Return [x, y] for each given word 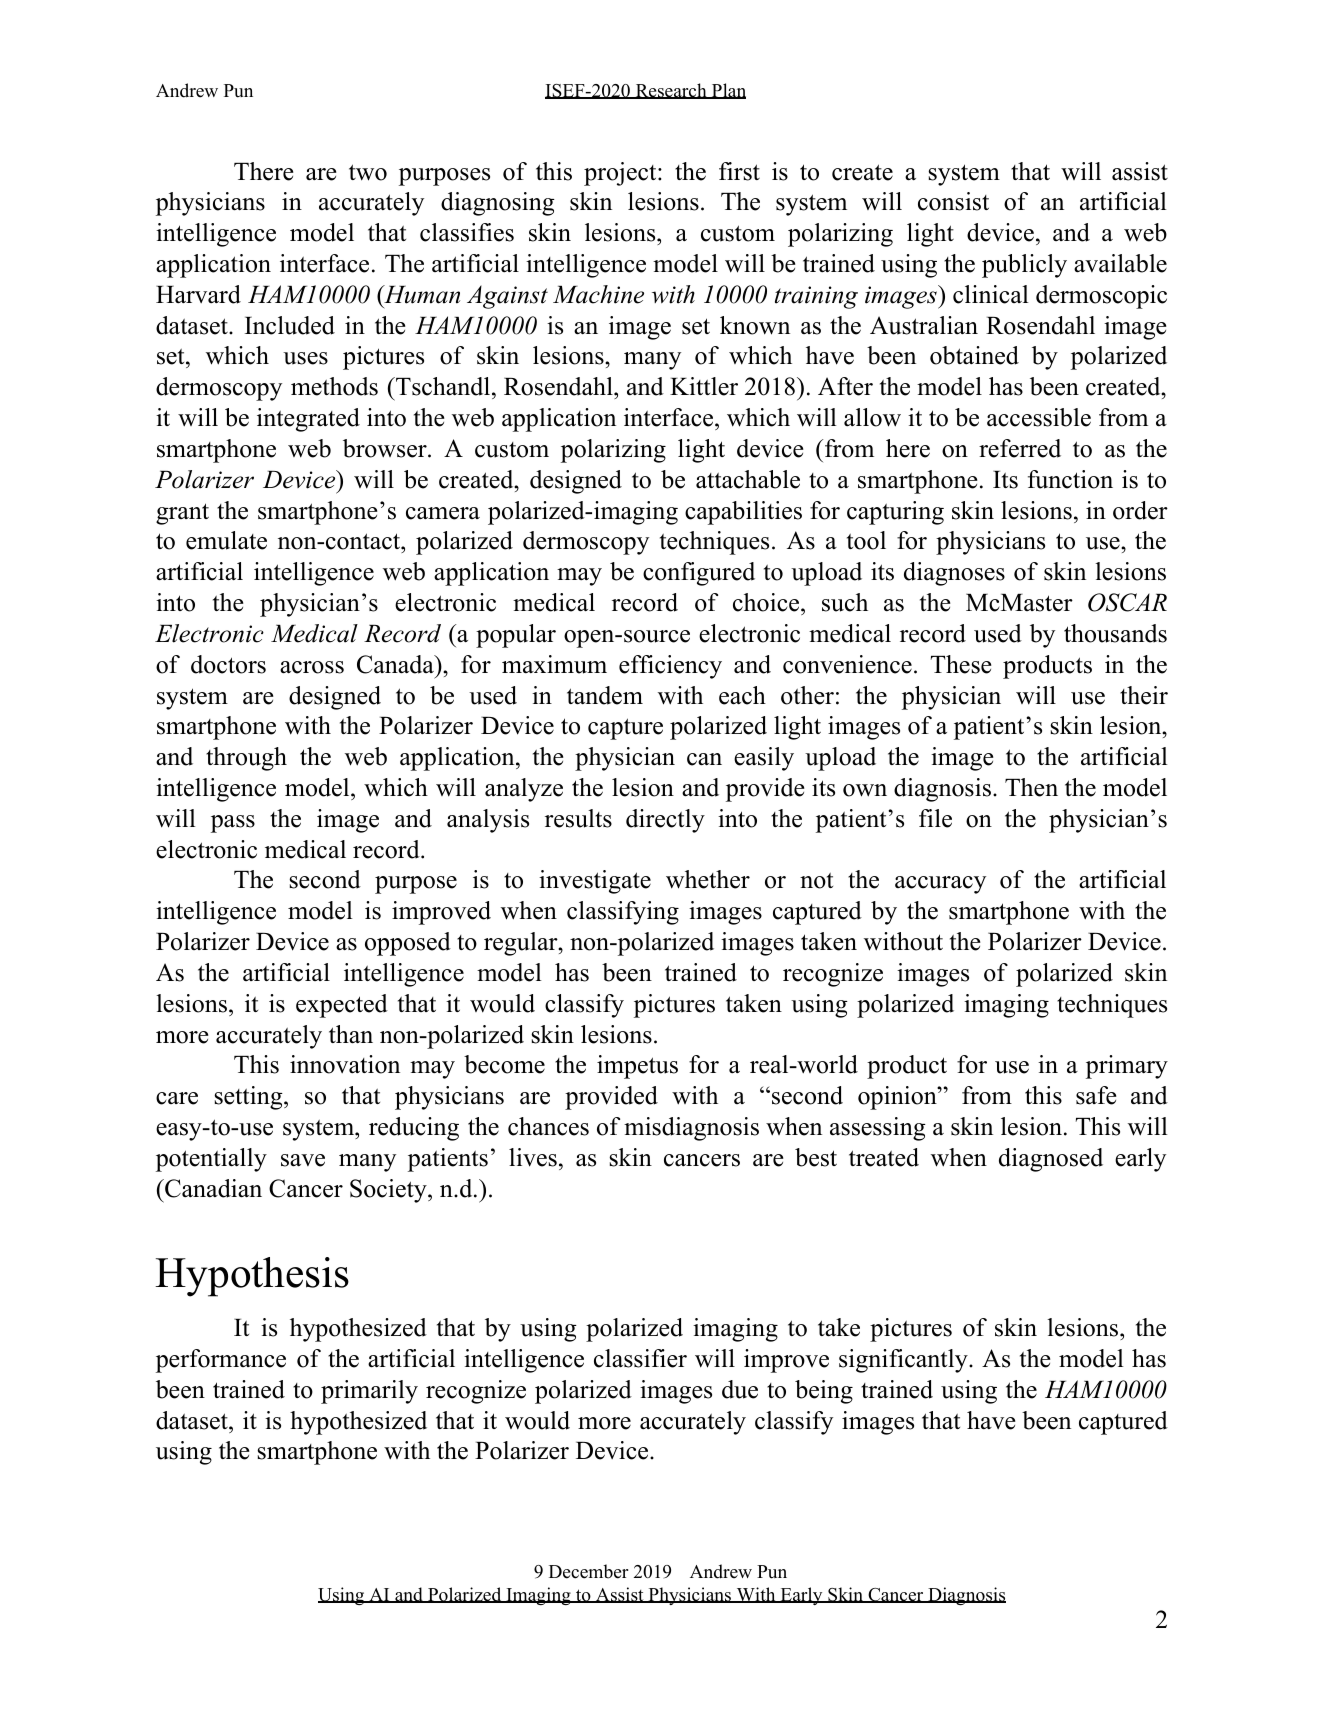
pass [233, 824]
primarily [369, 1392]
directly [665, 821]
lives [533, 1157]
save [303, 1160]
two [368, 172]
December [588, 1571]
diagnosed [1051, 1160]
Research [671, 91]
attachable [748, 479]
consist [953, 201]
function [1070, 479]
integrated [308, 420]
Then [1031, 787]
